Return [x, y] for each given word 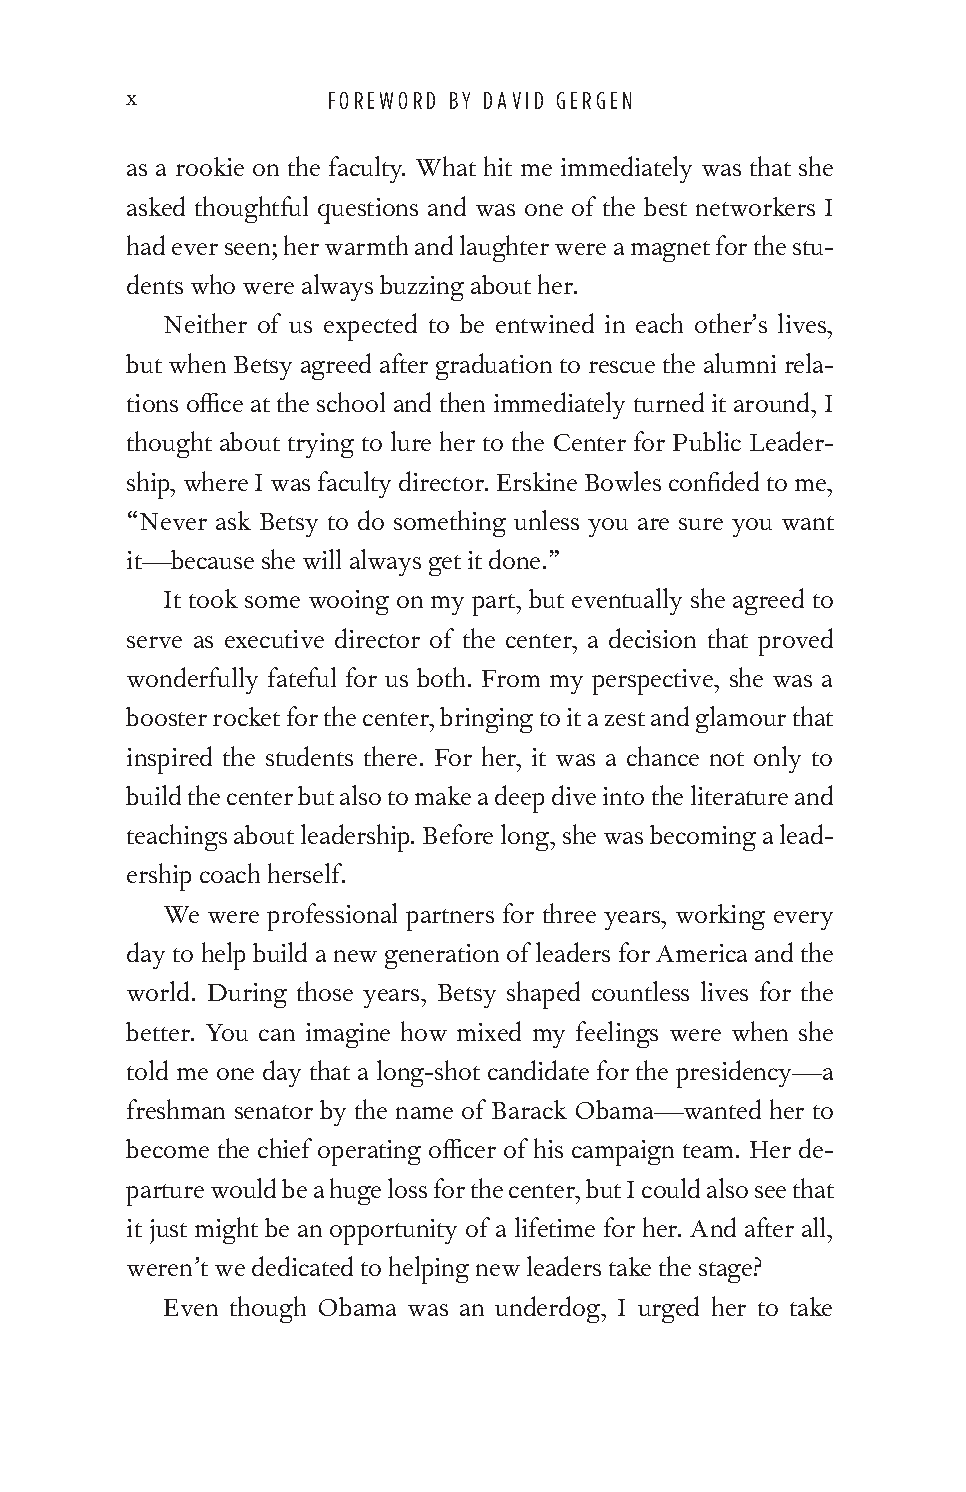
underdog [549, 1309]
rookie [210, 166]
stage [725, 1272]
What [446, 166]
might [226, 1230]
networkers [755, 206]
